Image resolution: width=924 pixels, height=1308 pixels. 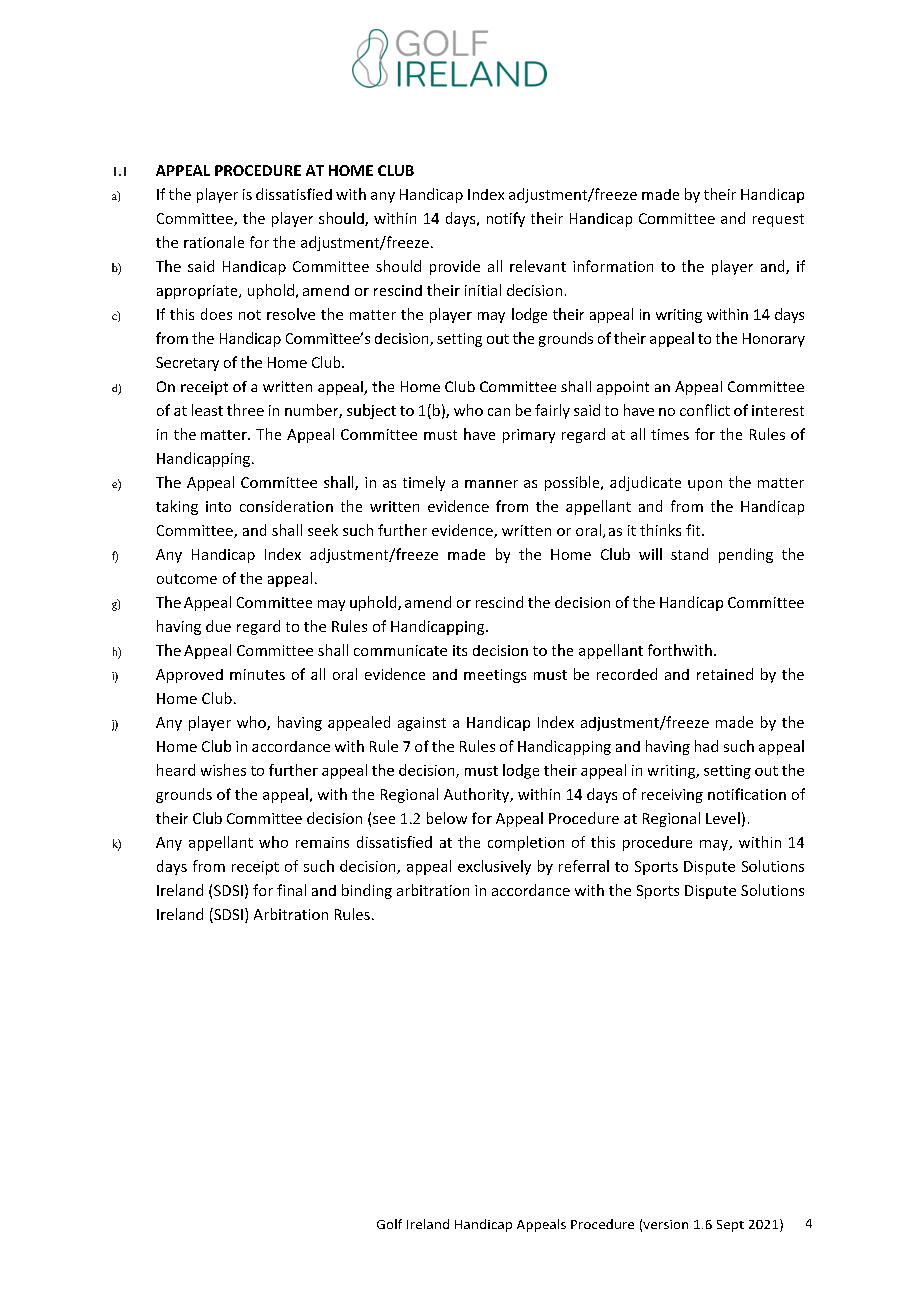 What do you see at coordinates (187, 579) in the screenshot?
I see `outcome` at bounding box center [187, 579].
